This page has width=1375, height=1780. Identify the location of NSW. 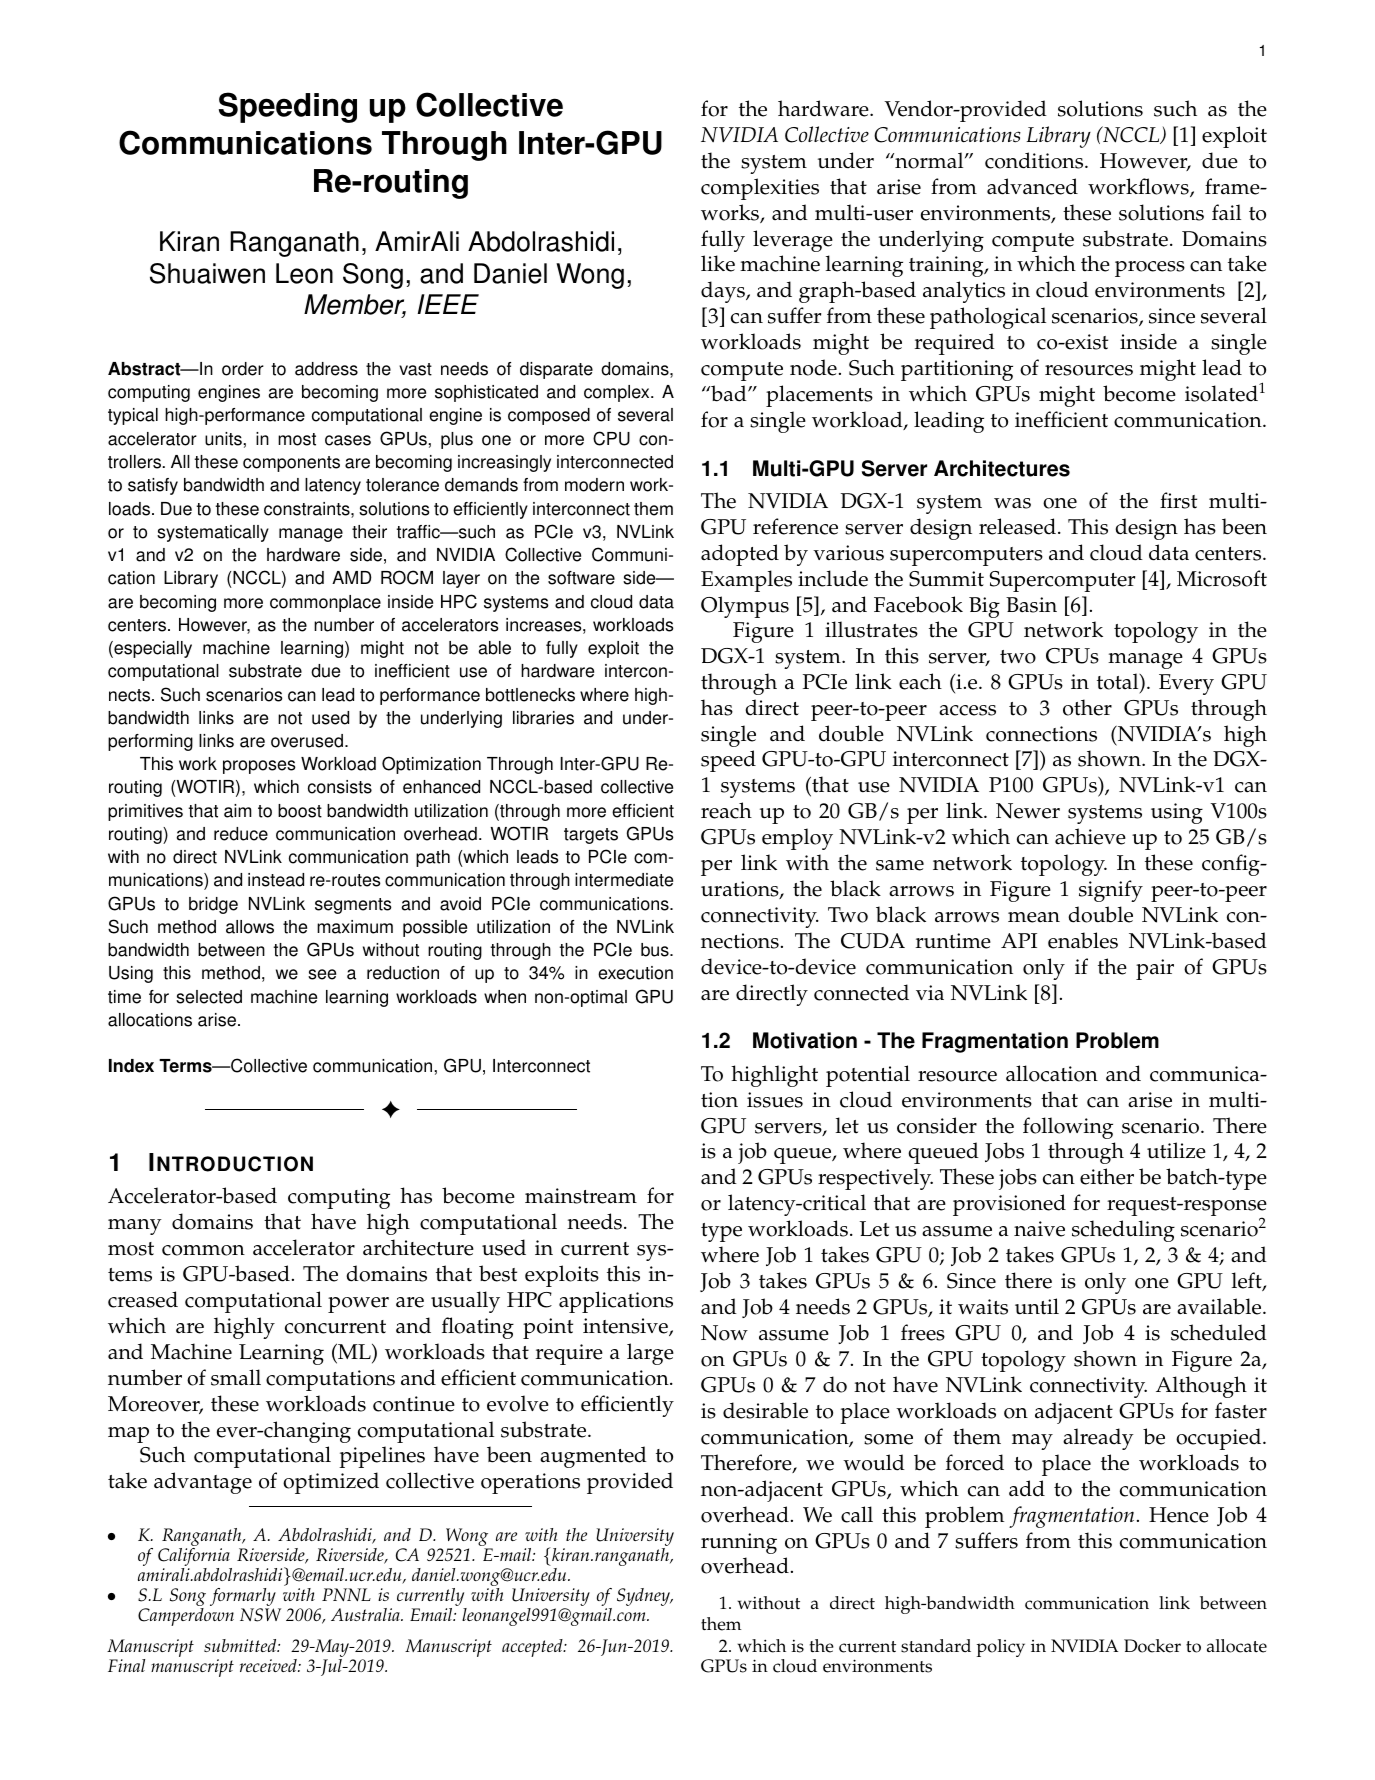
(260, 1615).
